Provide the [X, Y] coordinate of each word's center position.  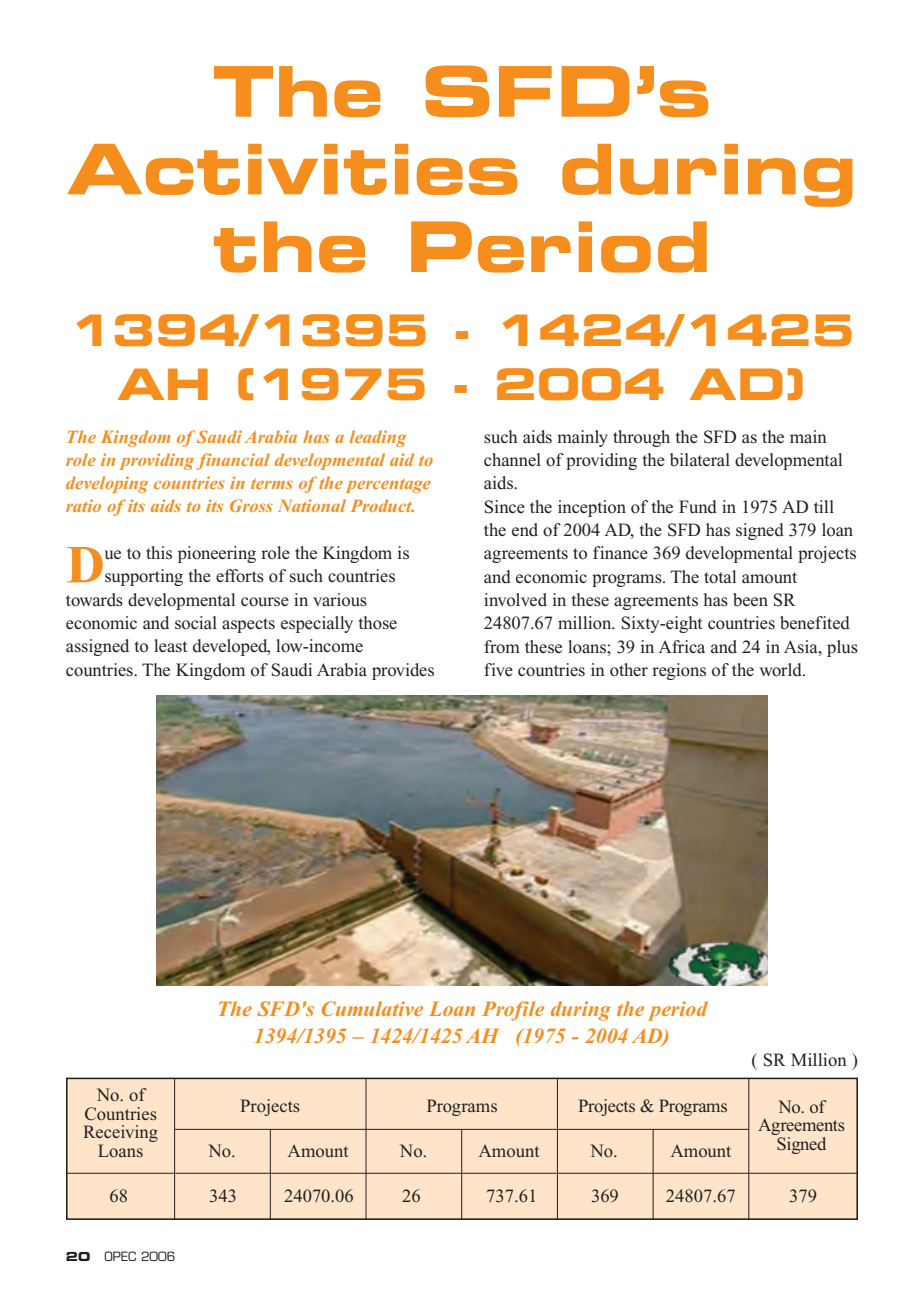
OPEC [120, 1256]
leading [378, 438]
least [170, 646]
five [498, 669]
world [782, 670]
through [641, 438]
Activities [292, 169]
